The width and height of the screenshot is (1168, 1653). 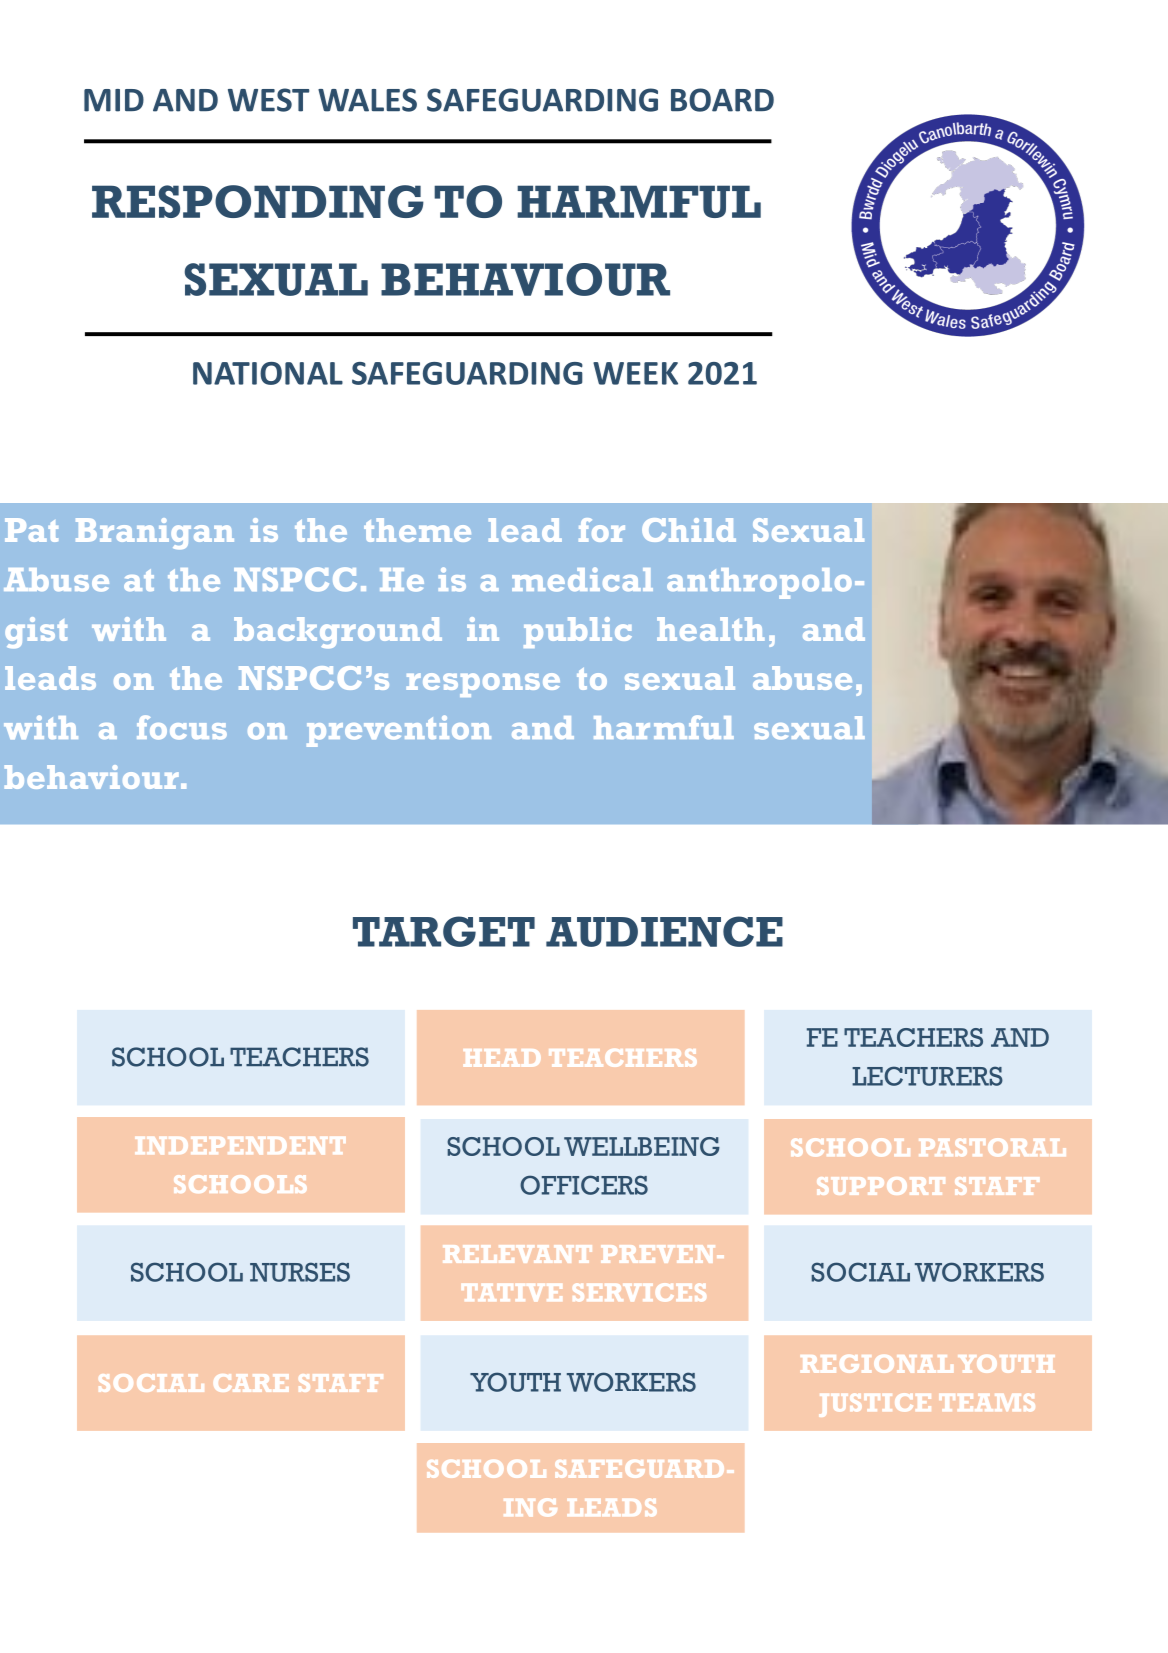 I want to click on MID, so click(x=114, y=100).
